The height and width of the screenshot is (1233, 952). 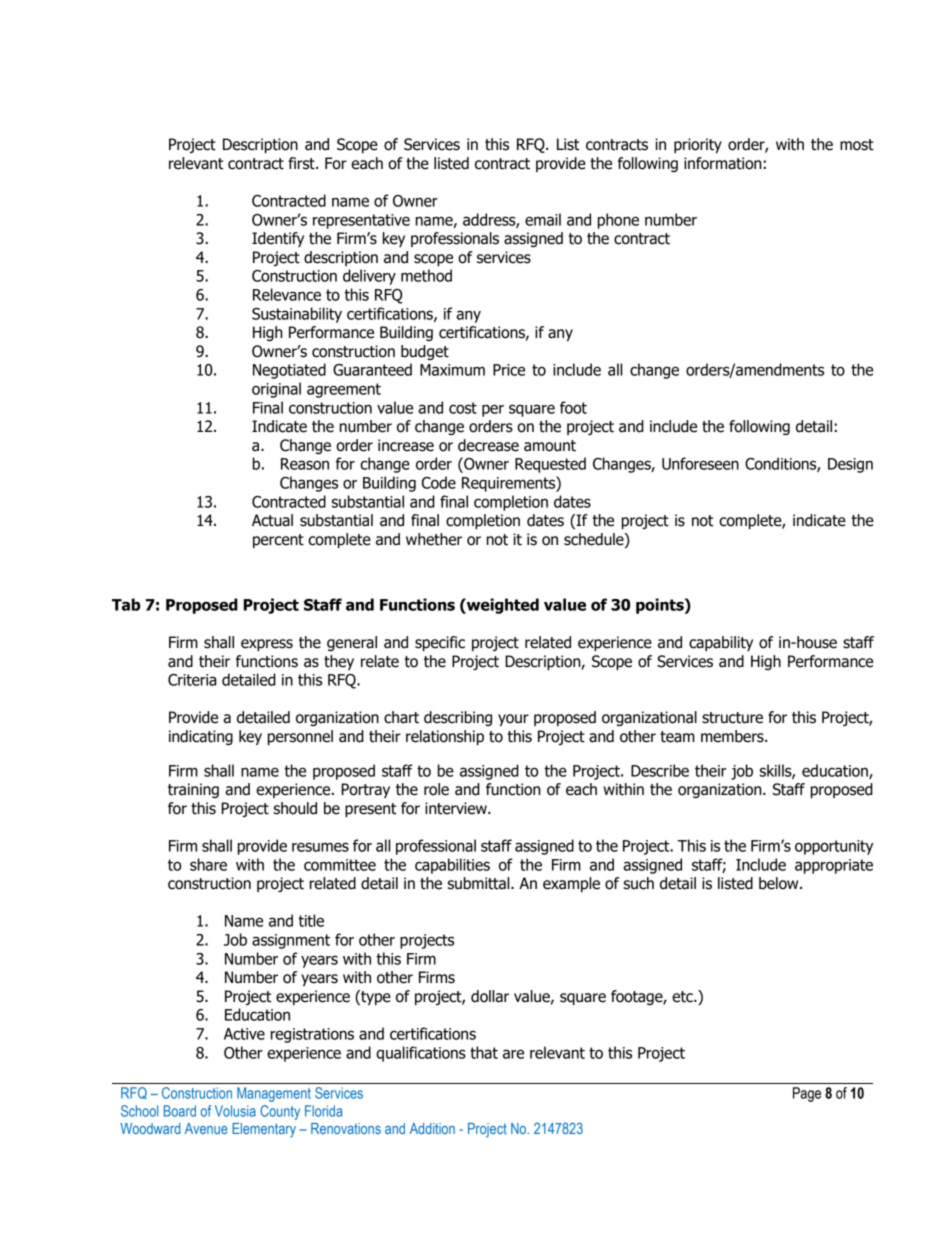 What do you see at coordinates (439, 482) in the screenshot?
I see `Code` at bounding box center [439, 482].
